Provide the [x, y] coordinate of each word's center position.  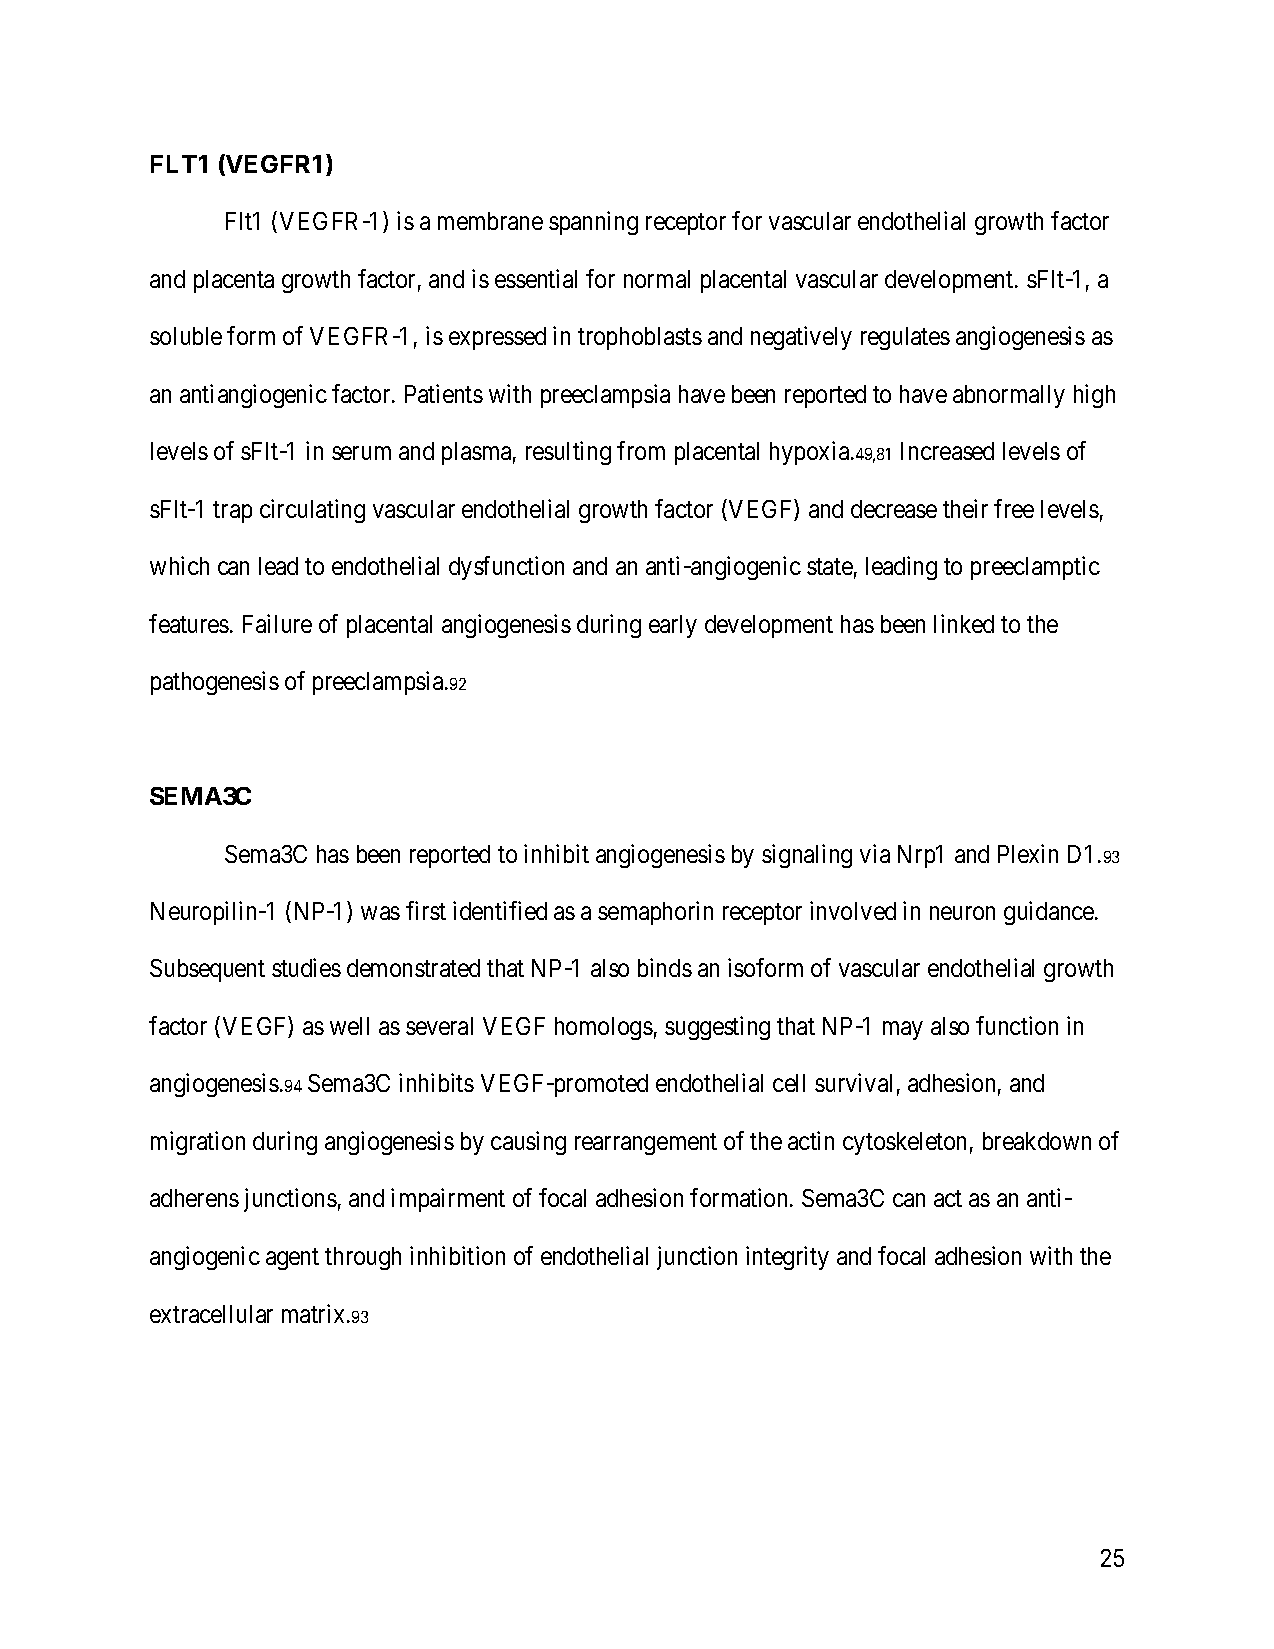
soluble [186, 336]
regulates [905, 338]
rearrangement [646, 1144]
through [363, 1258]
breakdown [1037, 1141]
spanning [593, 223]
